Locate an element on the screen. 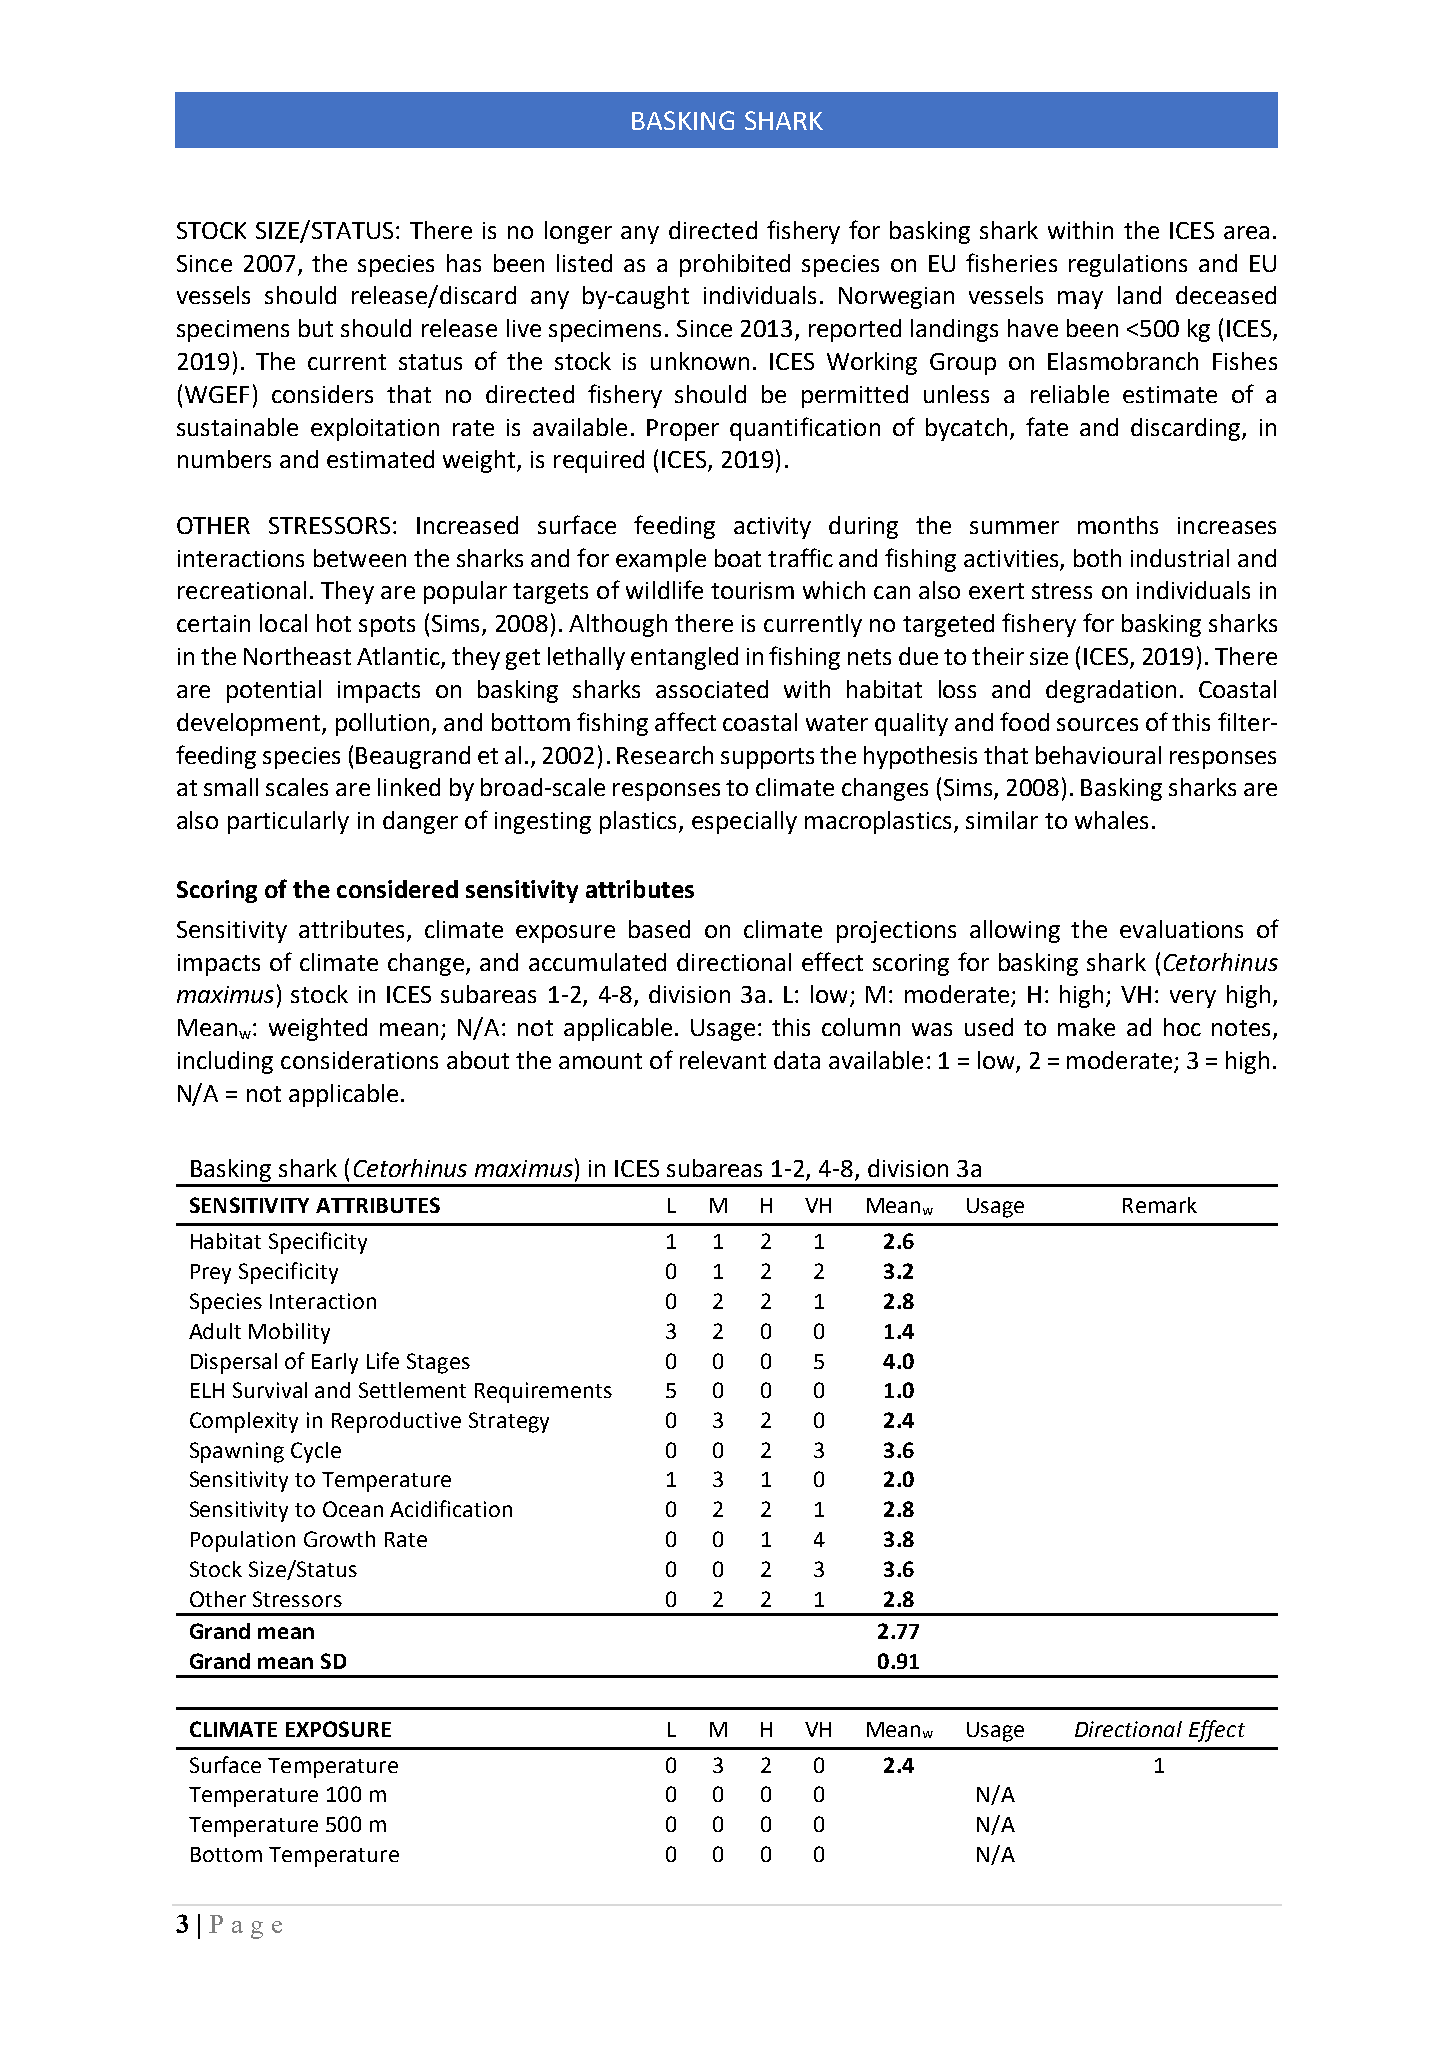 Image resolution: width=1454 pixels, height=2056 pixels. Acidification is located at coordinates (451, 1508).
